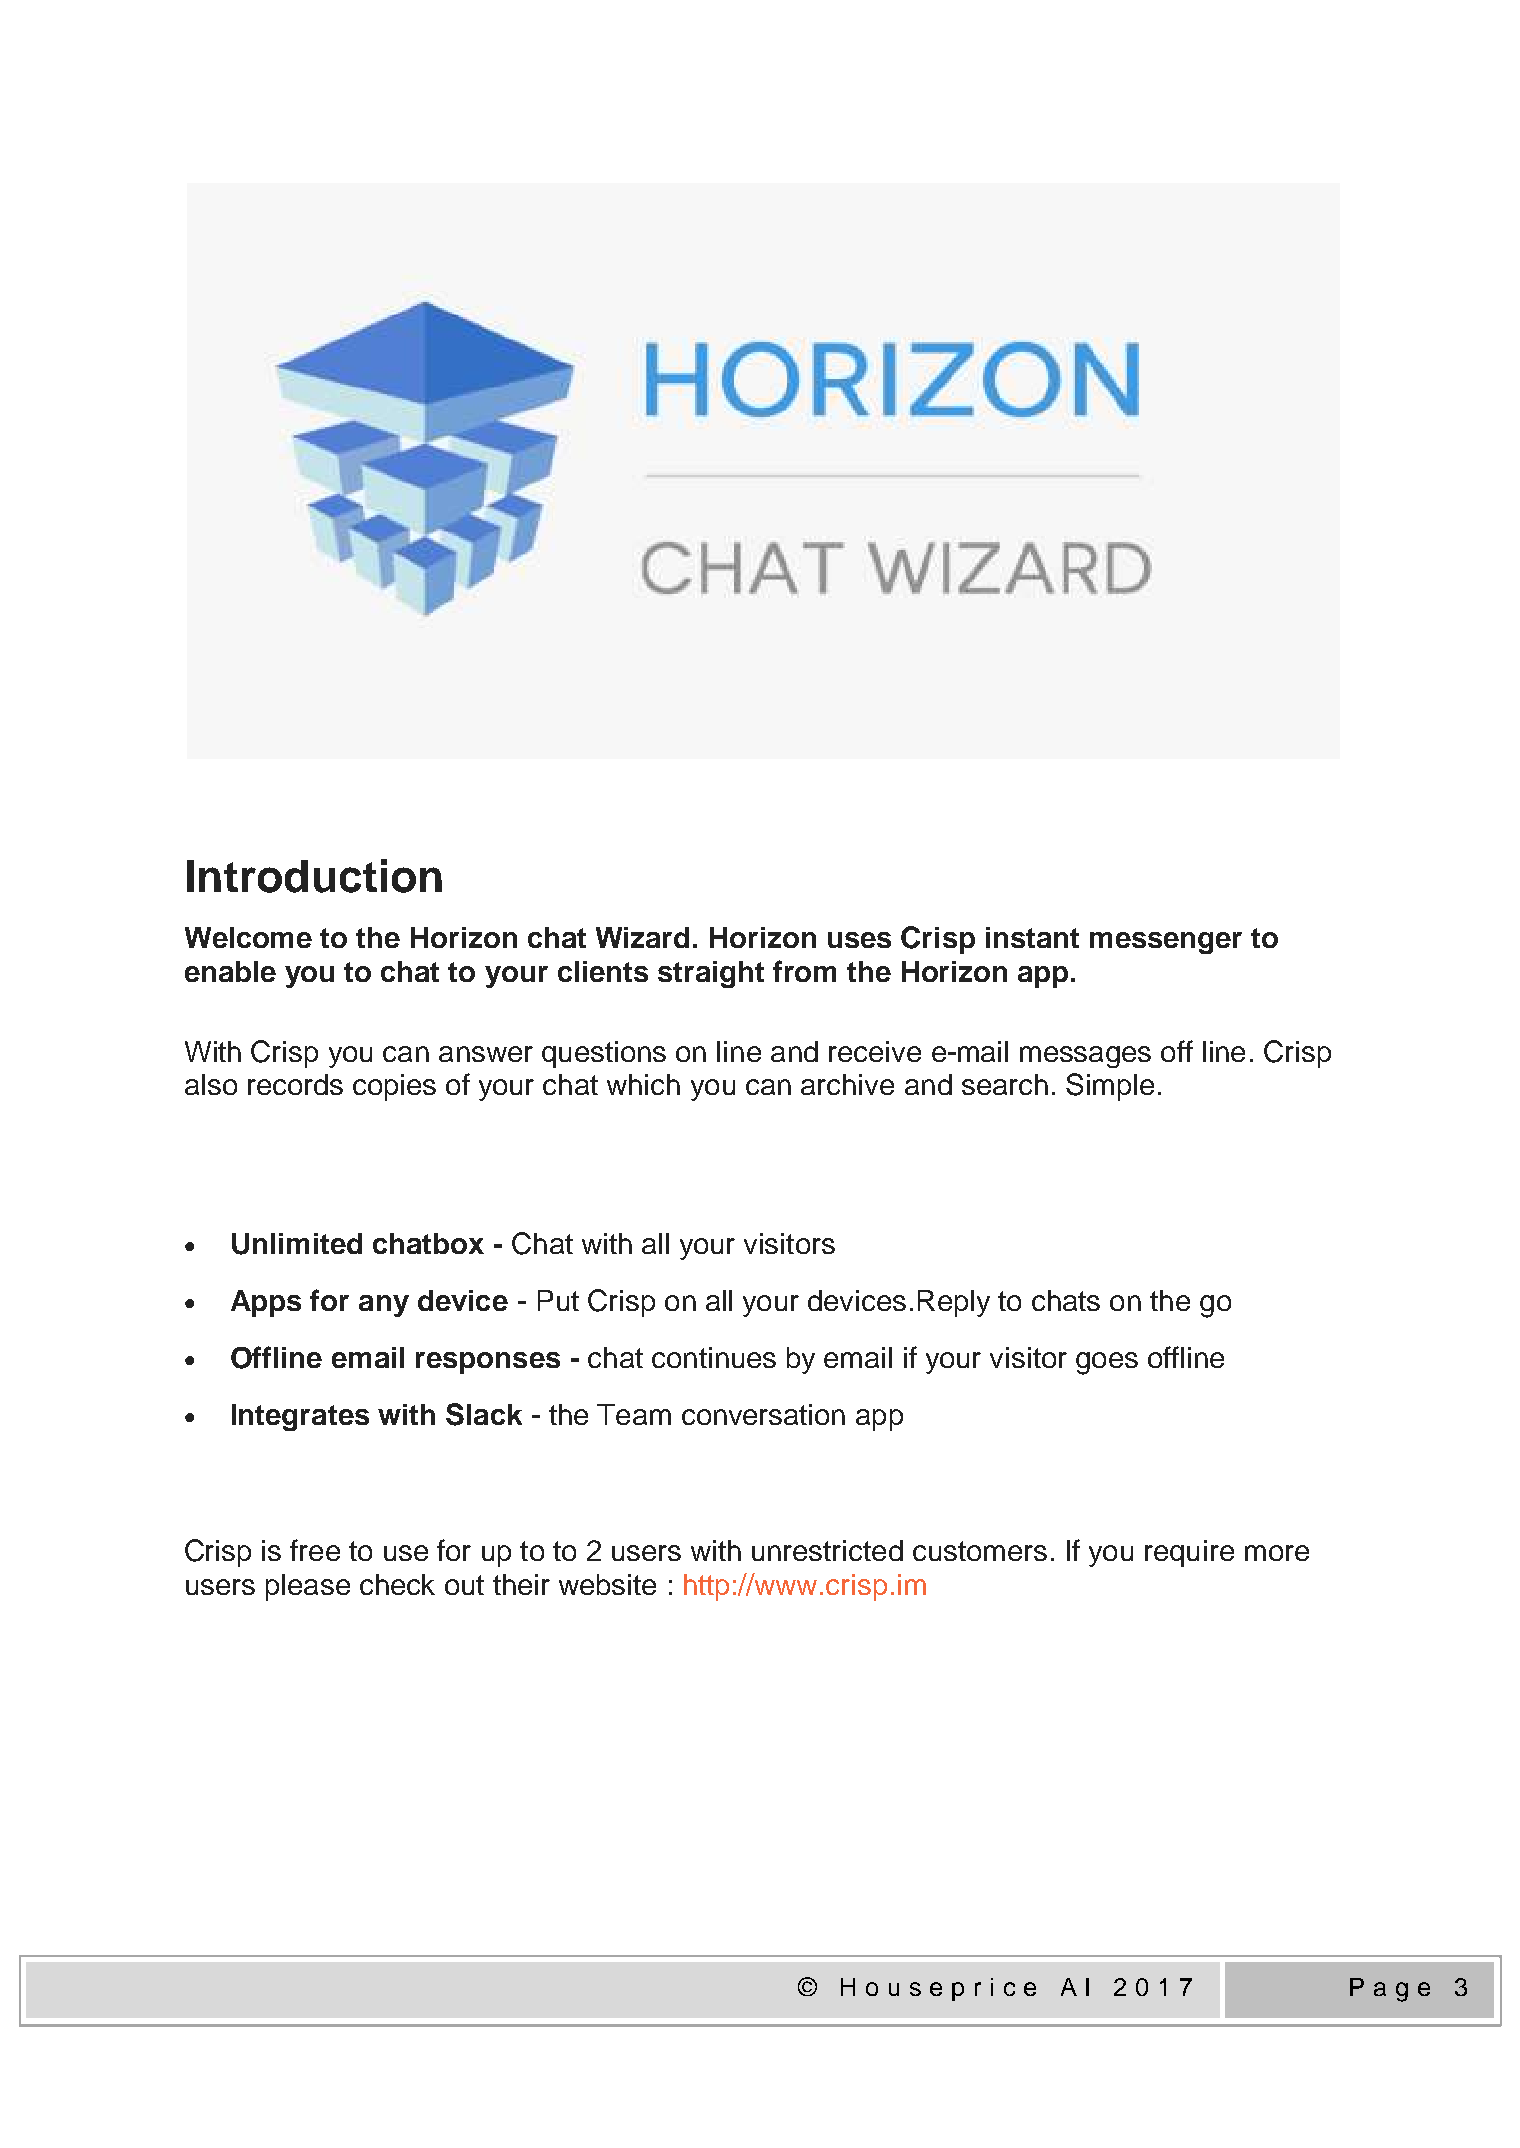 This screenshot has height=2148, width=1520. Describe the element at coordinates (558, 1300) in the screenshot. I see `Put` at that location.
